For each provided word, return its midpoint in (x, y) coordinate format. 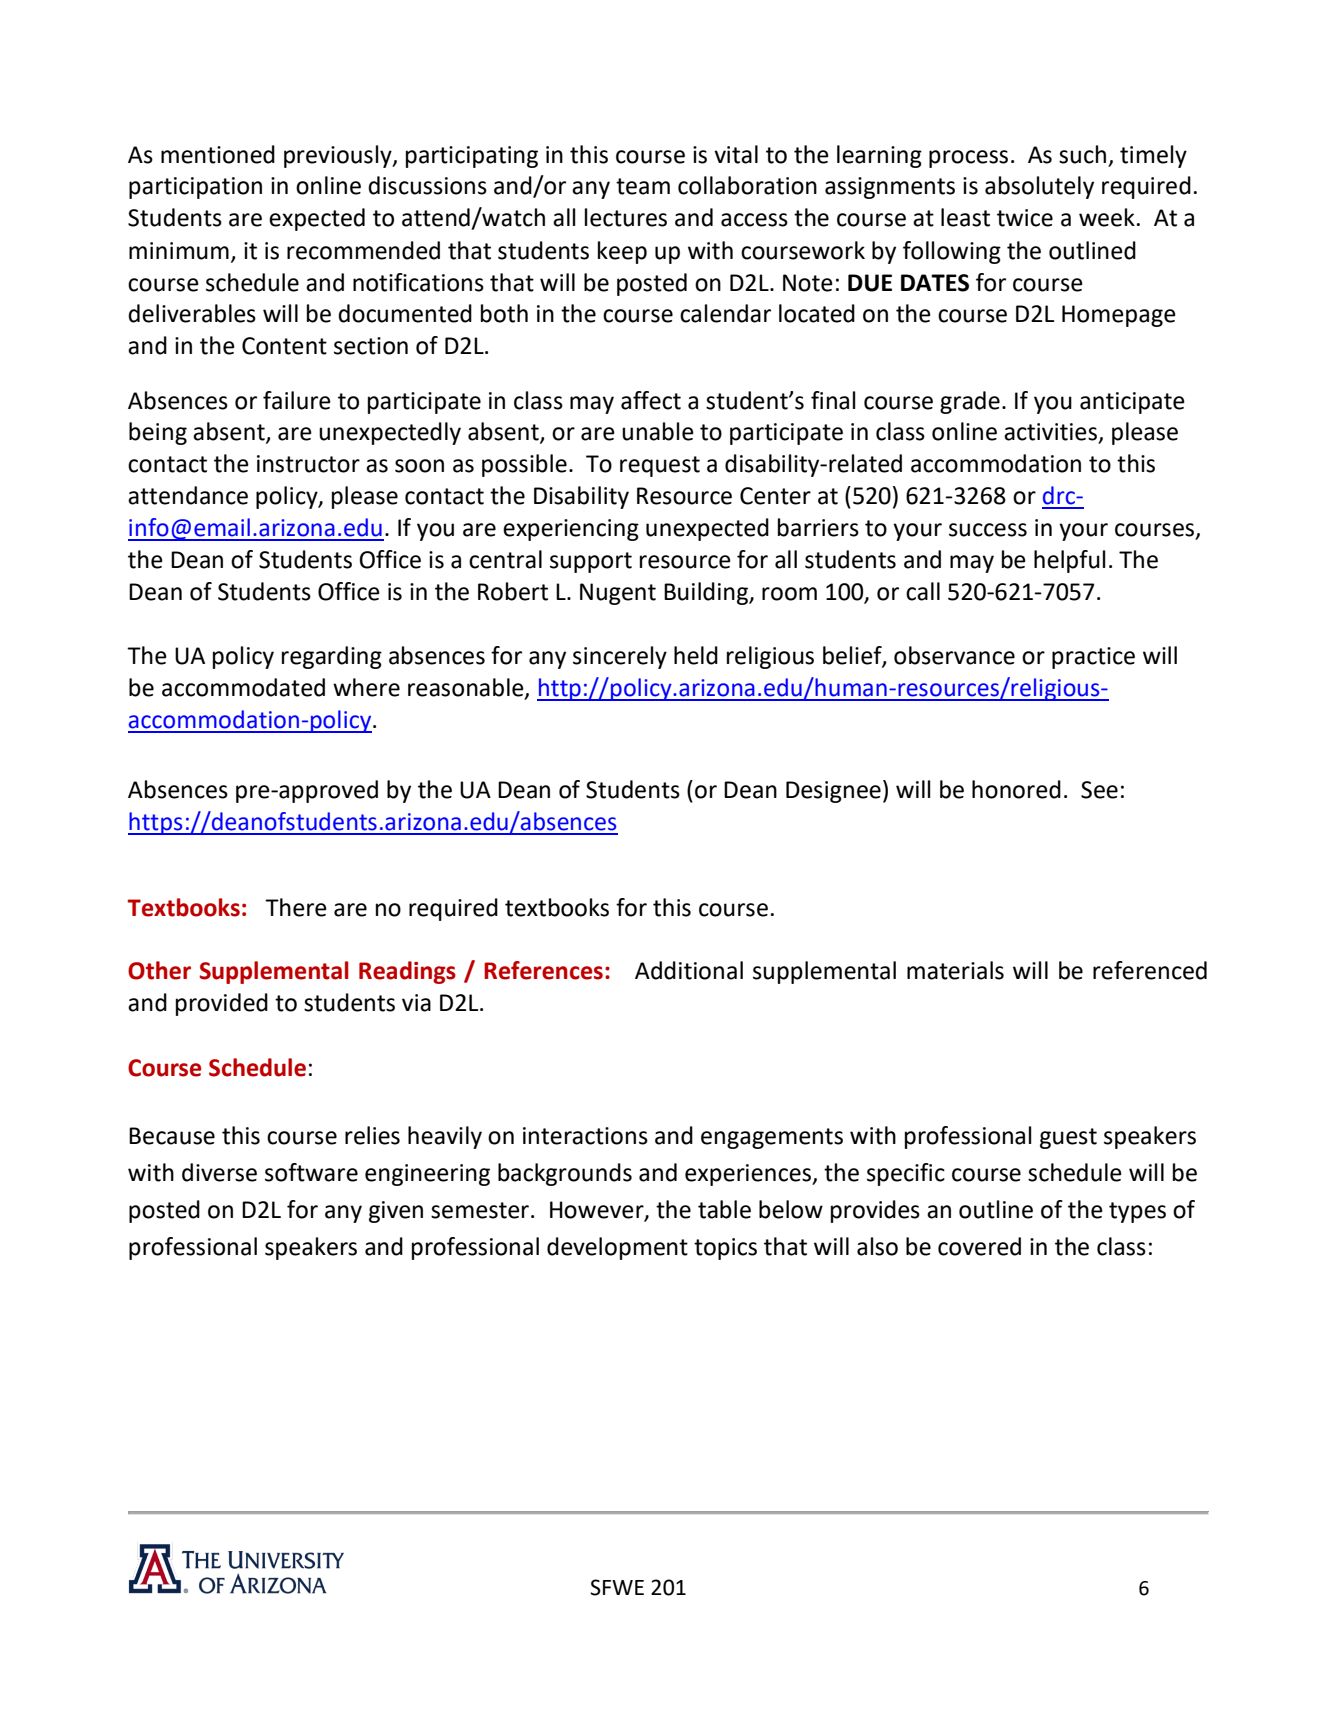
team (643, 186)
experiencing (571, 530)
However (598, 1211)
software (311, 1172)
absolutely (1039, 187)
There (296, 907)
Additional (689, 970)
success (988, 530)
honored (1016, 789)
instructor (308, 464)
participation (195, 188)
